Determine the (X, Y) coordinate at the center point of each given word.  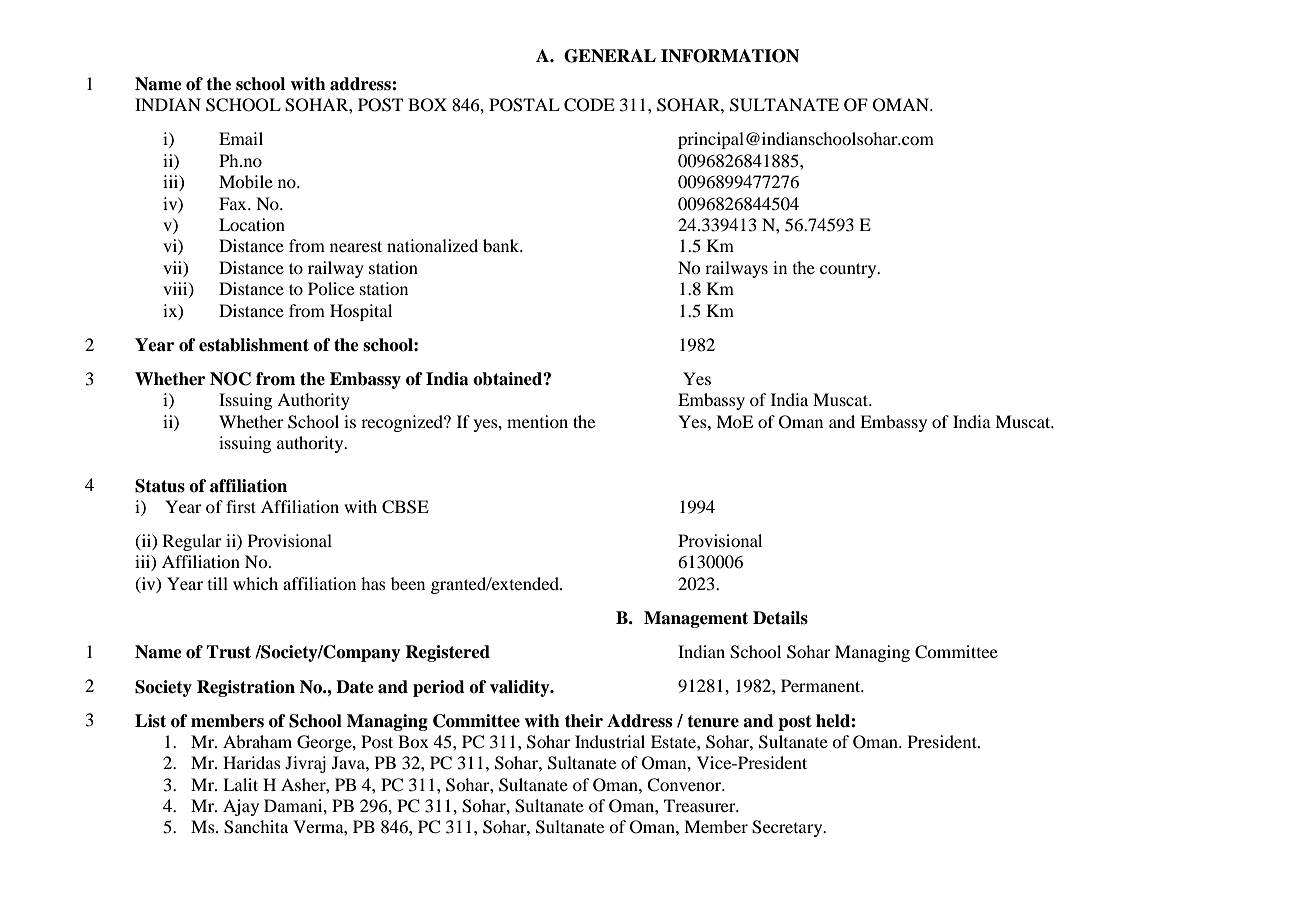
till (218, 583)
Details (780, 618)
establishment (254, 345)
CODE (589, 105)
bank (502, 245)
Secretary (788, 828)
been (408, 583)
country (849, 270)
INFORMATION (730, 56)
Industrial (610, 741)
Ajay (241, 807)
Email (241, 138)
